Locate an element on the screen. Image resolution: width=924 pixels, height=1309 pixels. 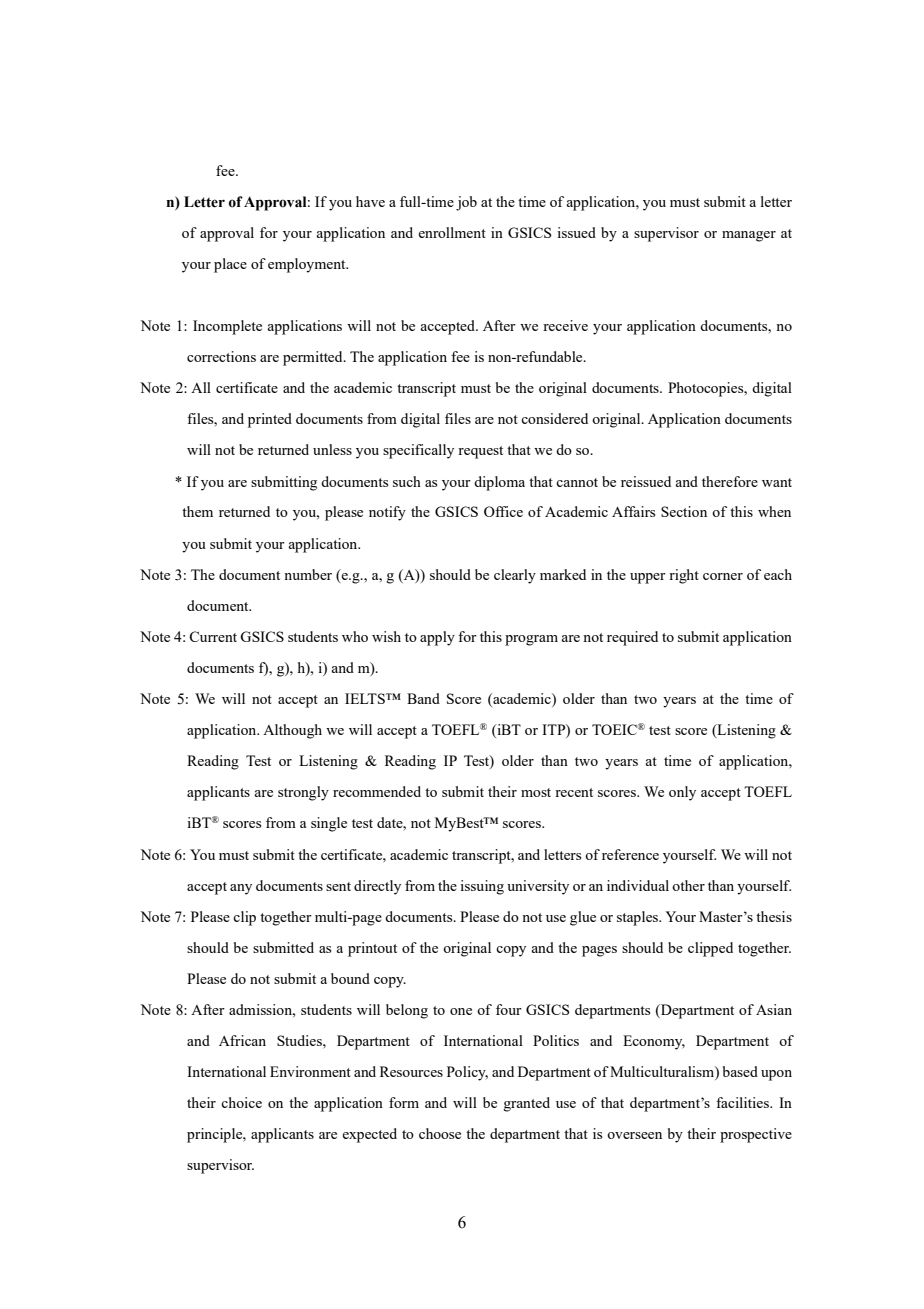
required is located at coordinates (632, 638).
